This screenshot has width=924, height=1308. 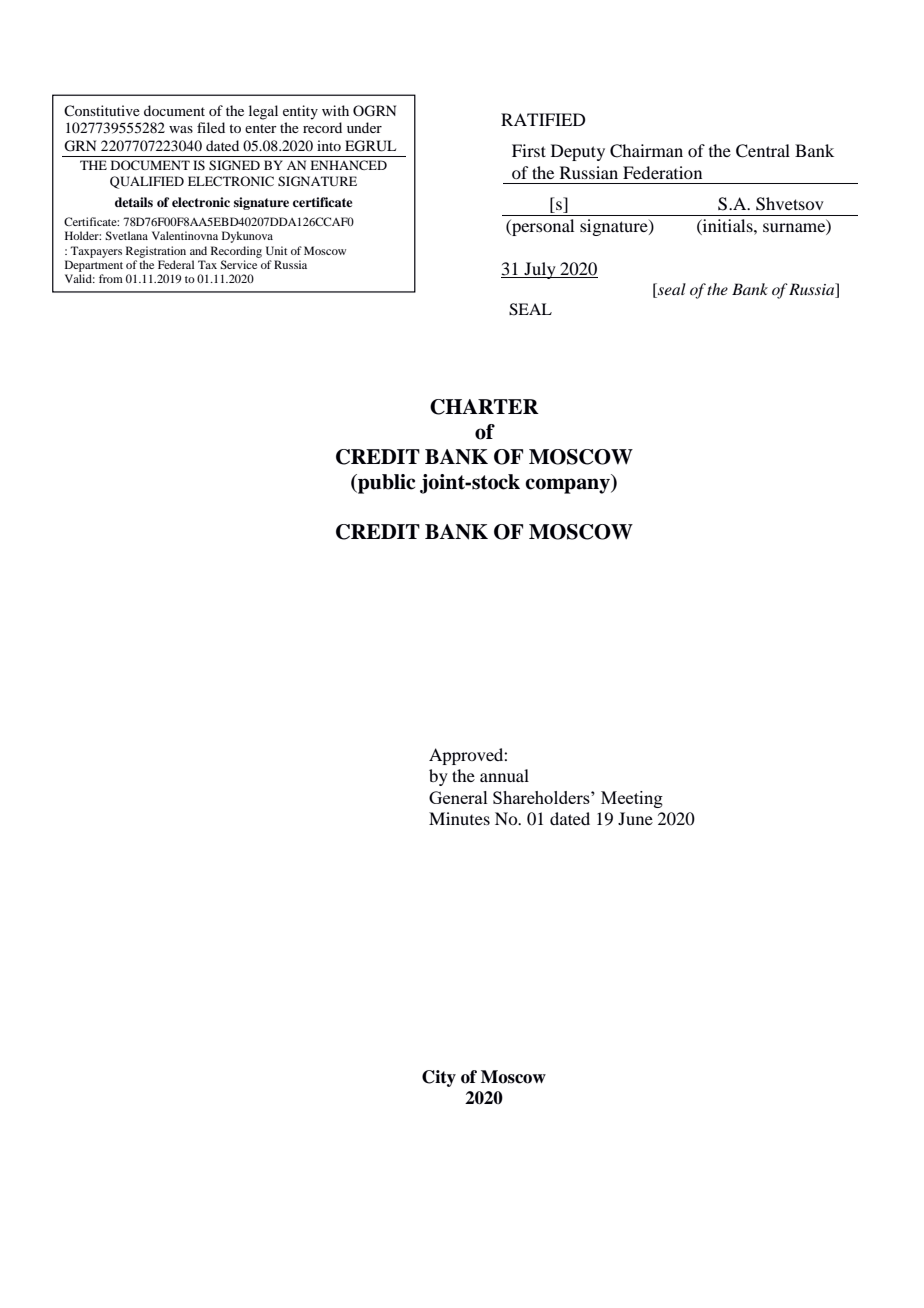 What do you see at coordinates (646, 151) in the screenshot?
I see `Chairman` at bounding box center [646, 151].
